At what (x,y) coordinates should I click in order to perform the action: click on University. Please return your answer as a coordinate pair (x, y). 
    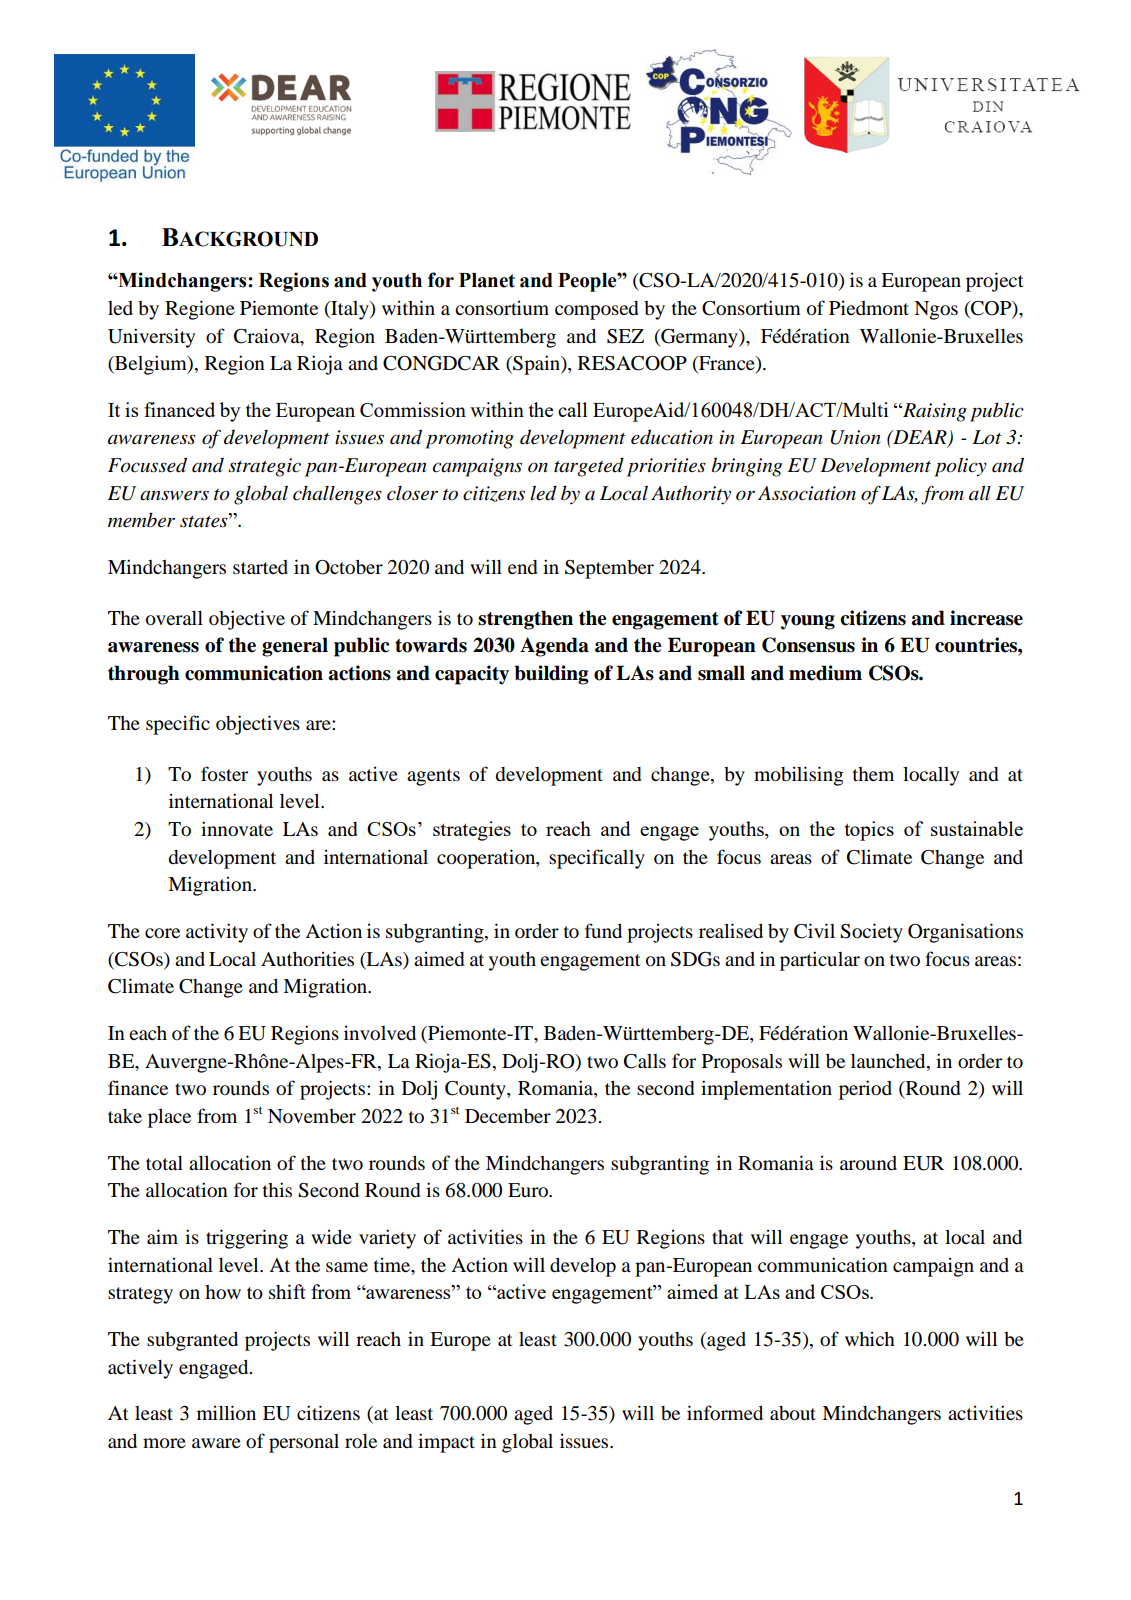
    Looking at the image, I should click on (151, 338).
